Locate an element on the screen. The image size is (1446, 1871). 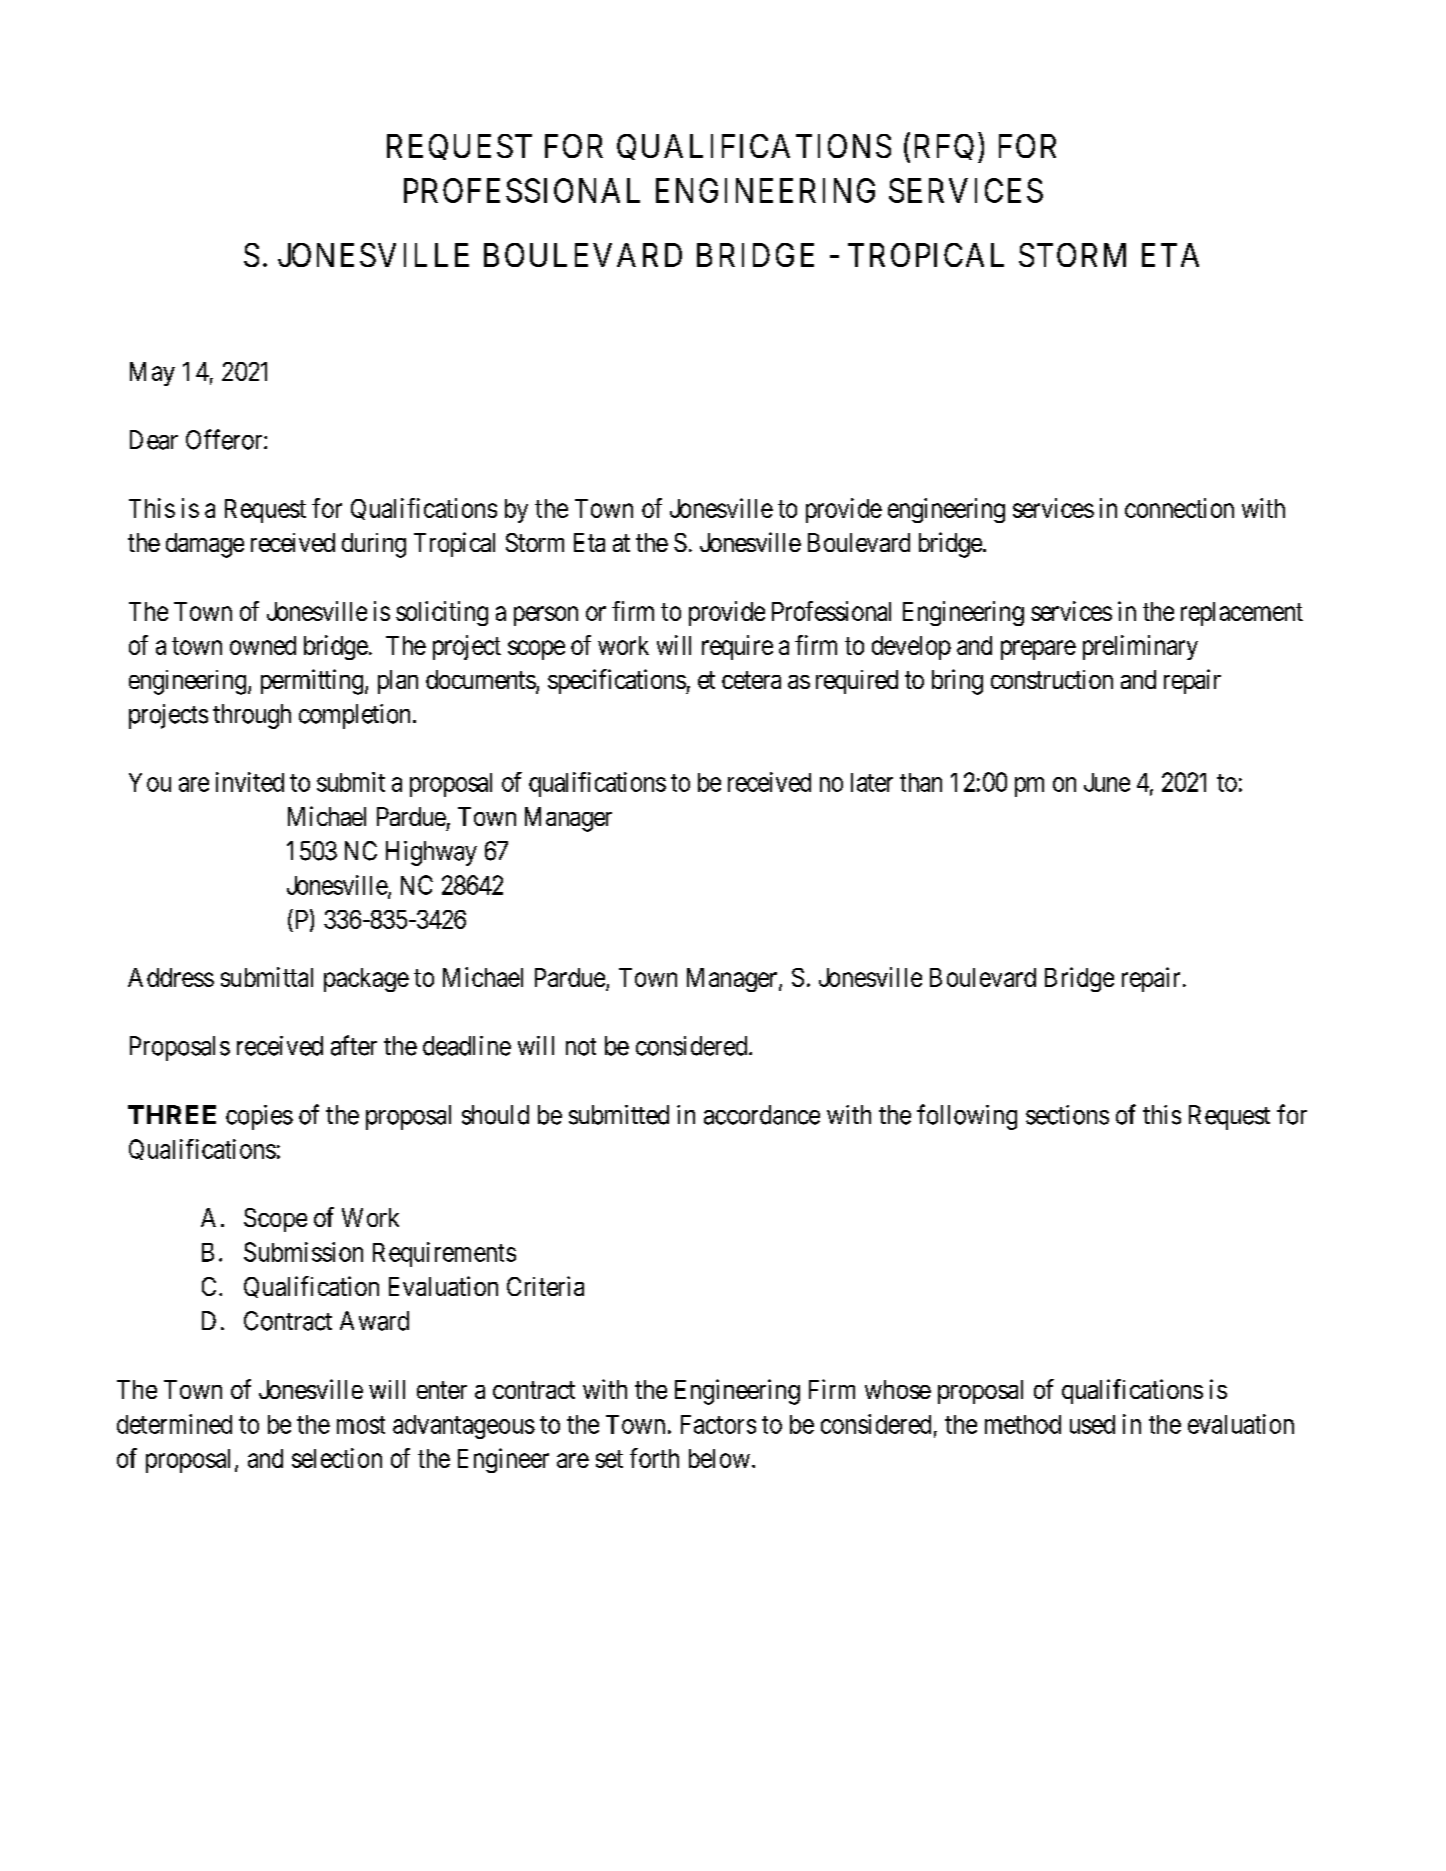
package is located at coordinates (366, 980).
